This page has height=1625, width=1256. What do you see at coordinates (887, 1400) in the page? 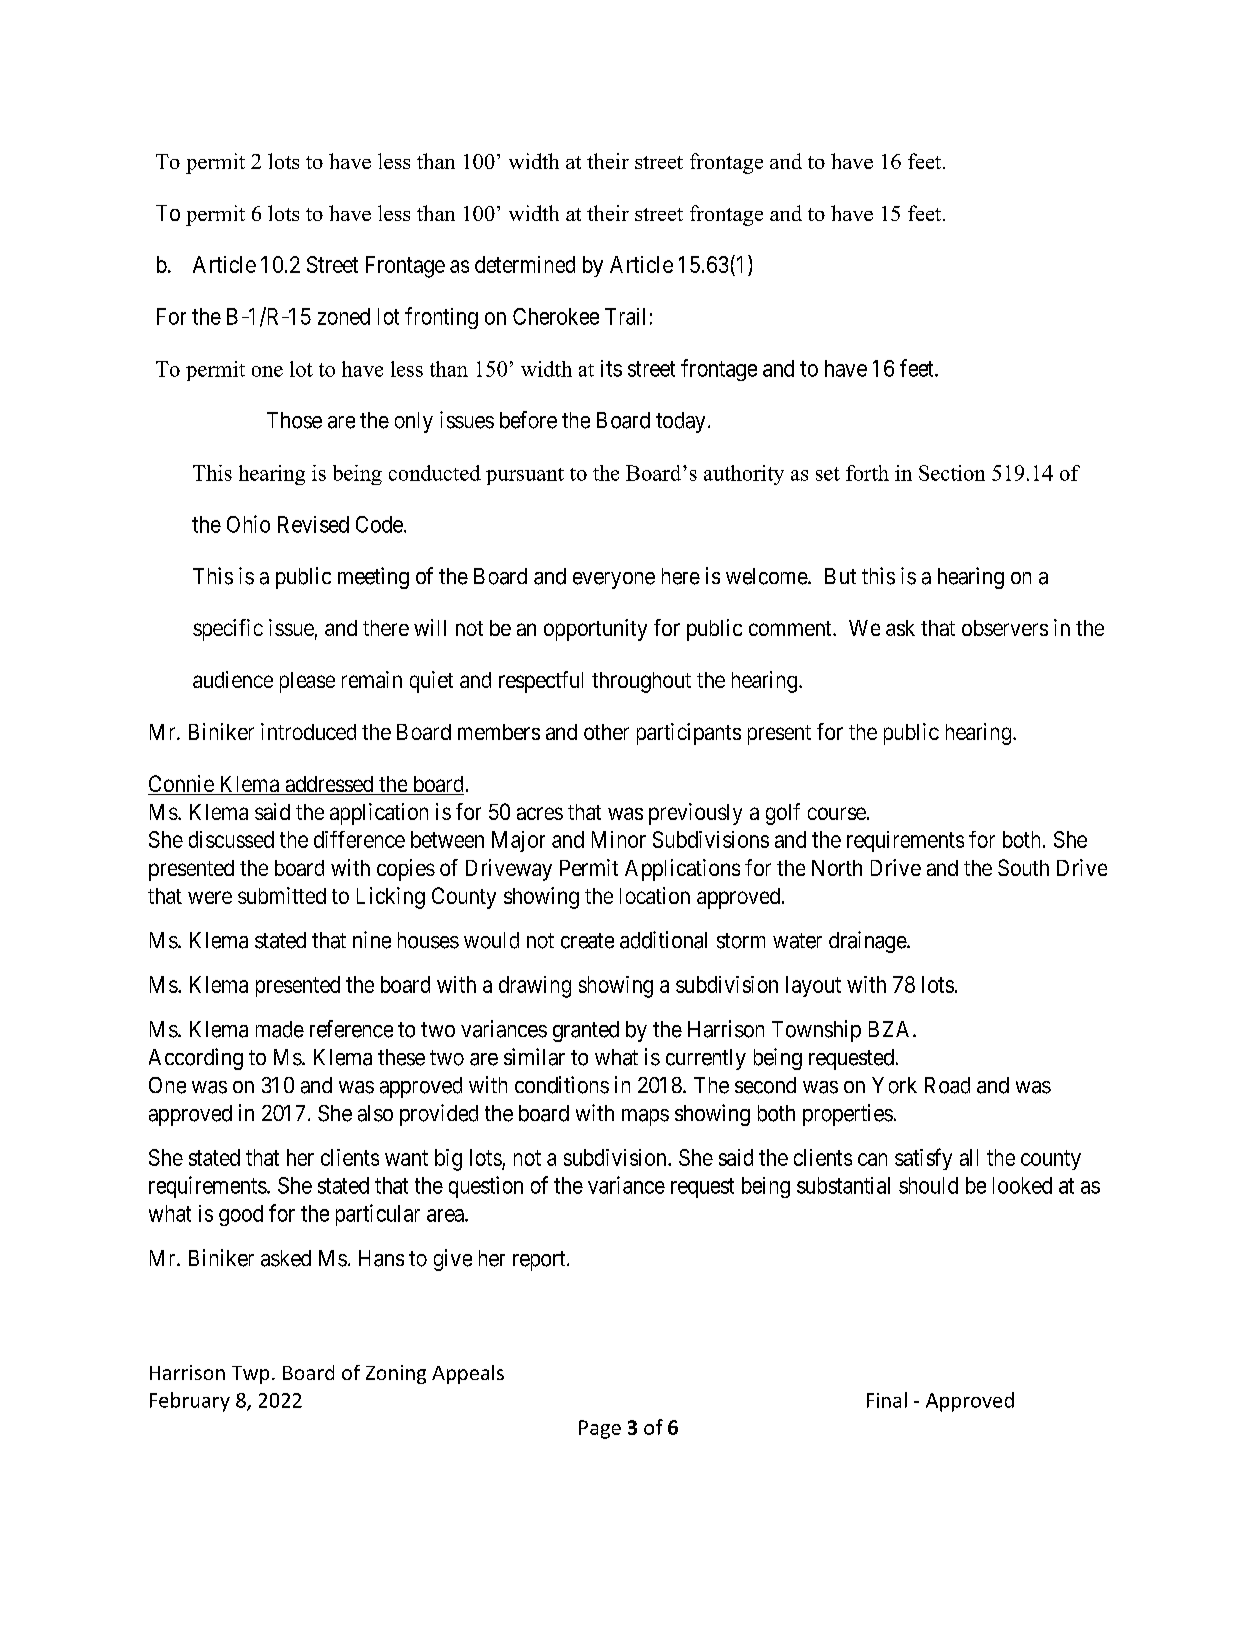
I see `Final` at bounding box center [887, 1400].
